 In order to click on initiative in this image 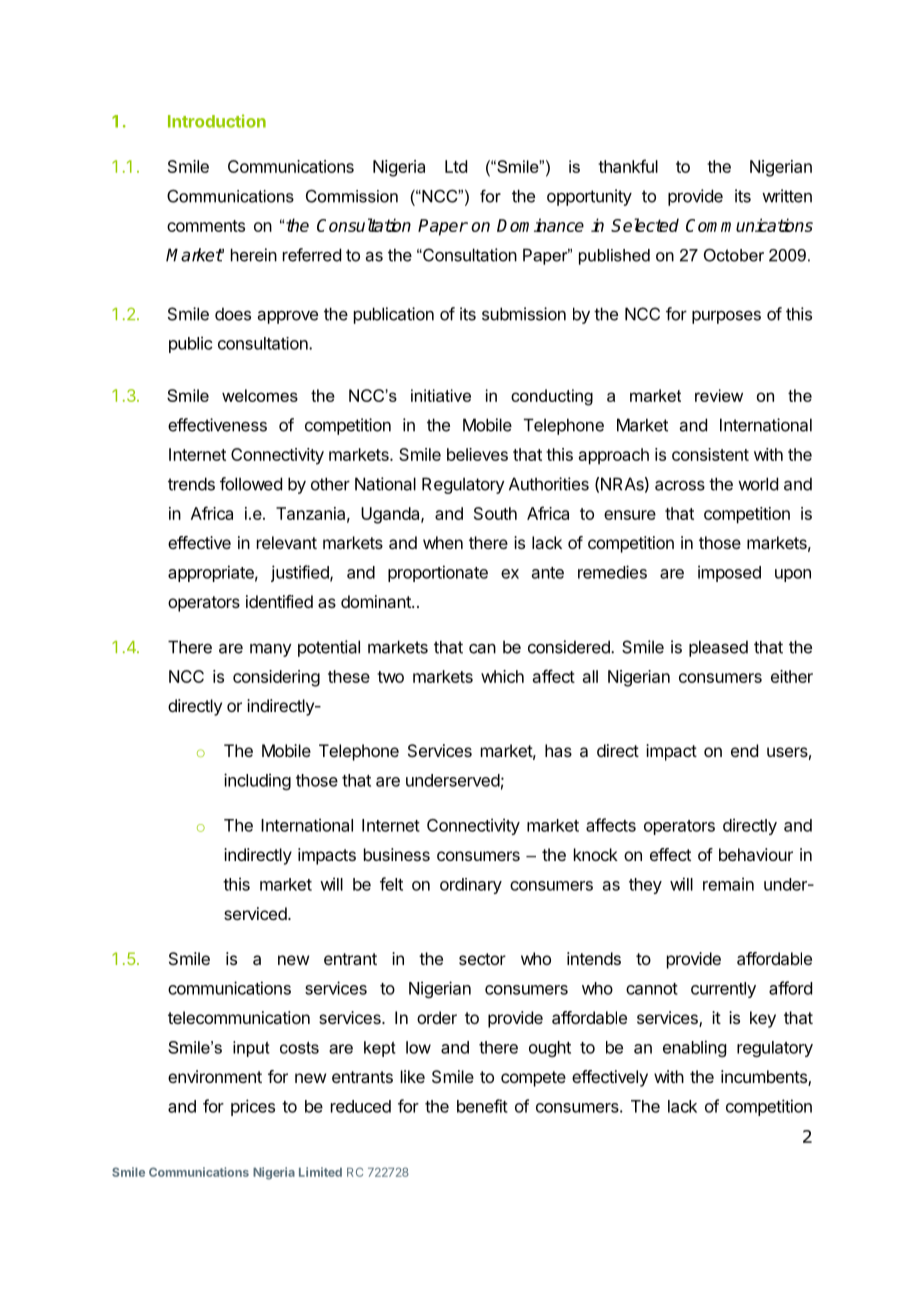, I will do `click(441, 395)`.
